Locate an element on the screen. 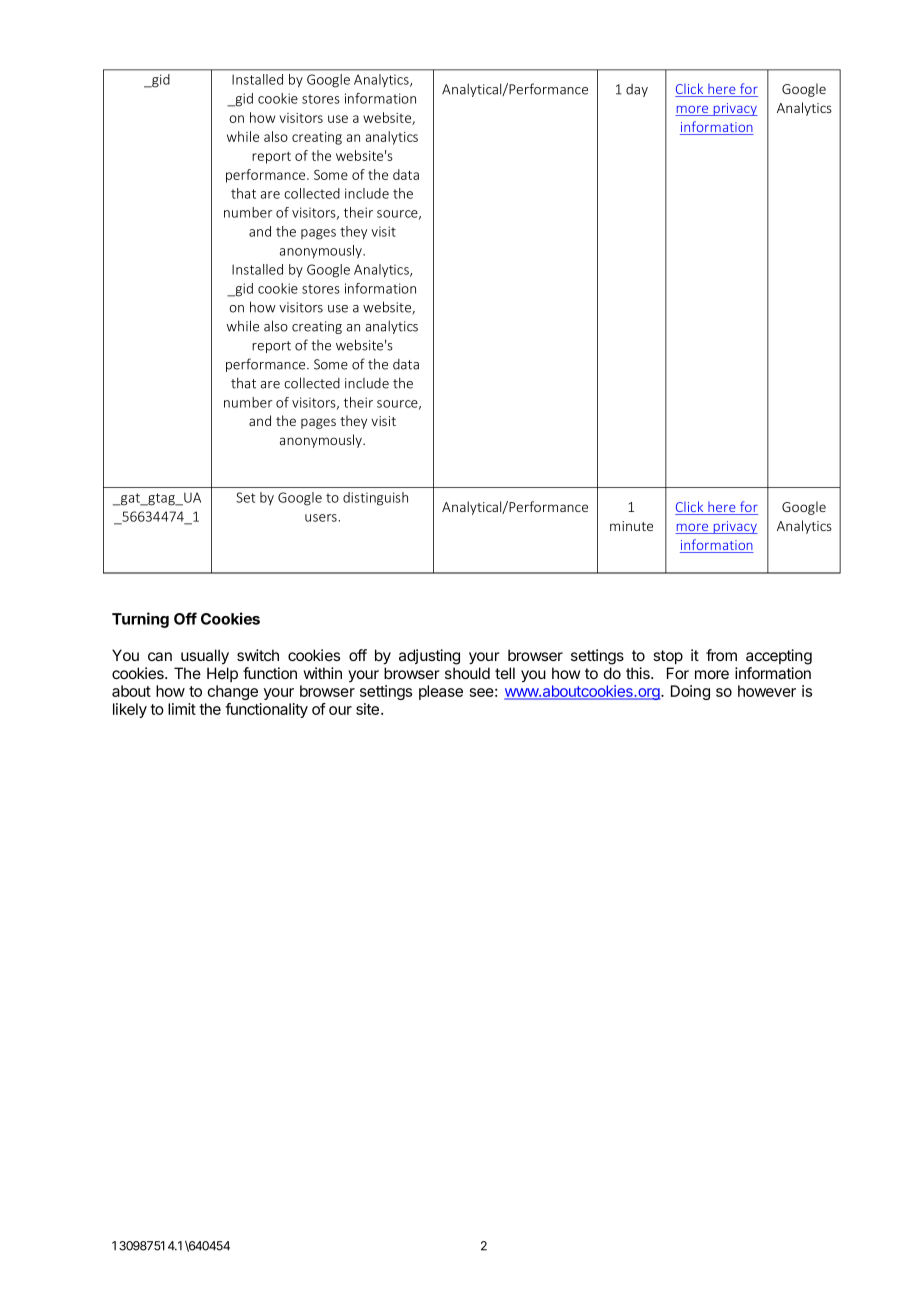  day is located at coordinates (637, 90).
